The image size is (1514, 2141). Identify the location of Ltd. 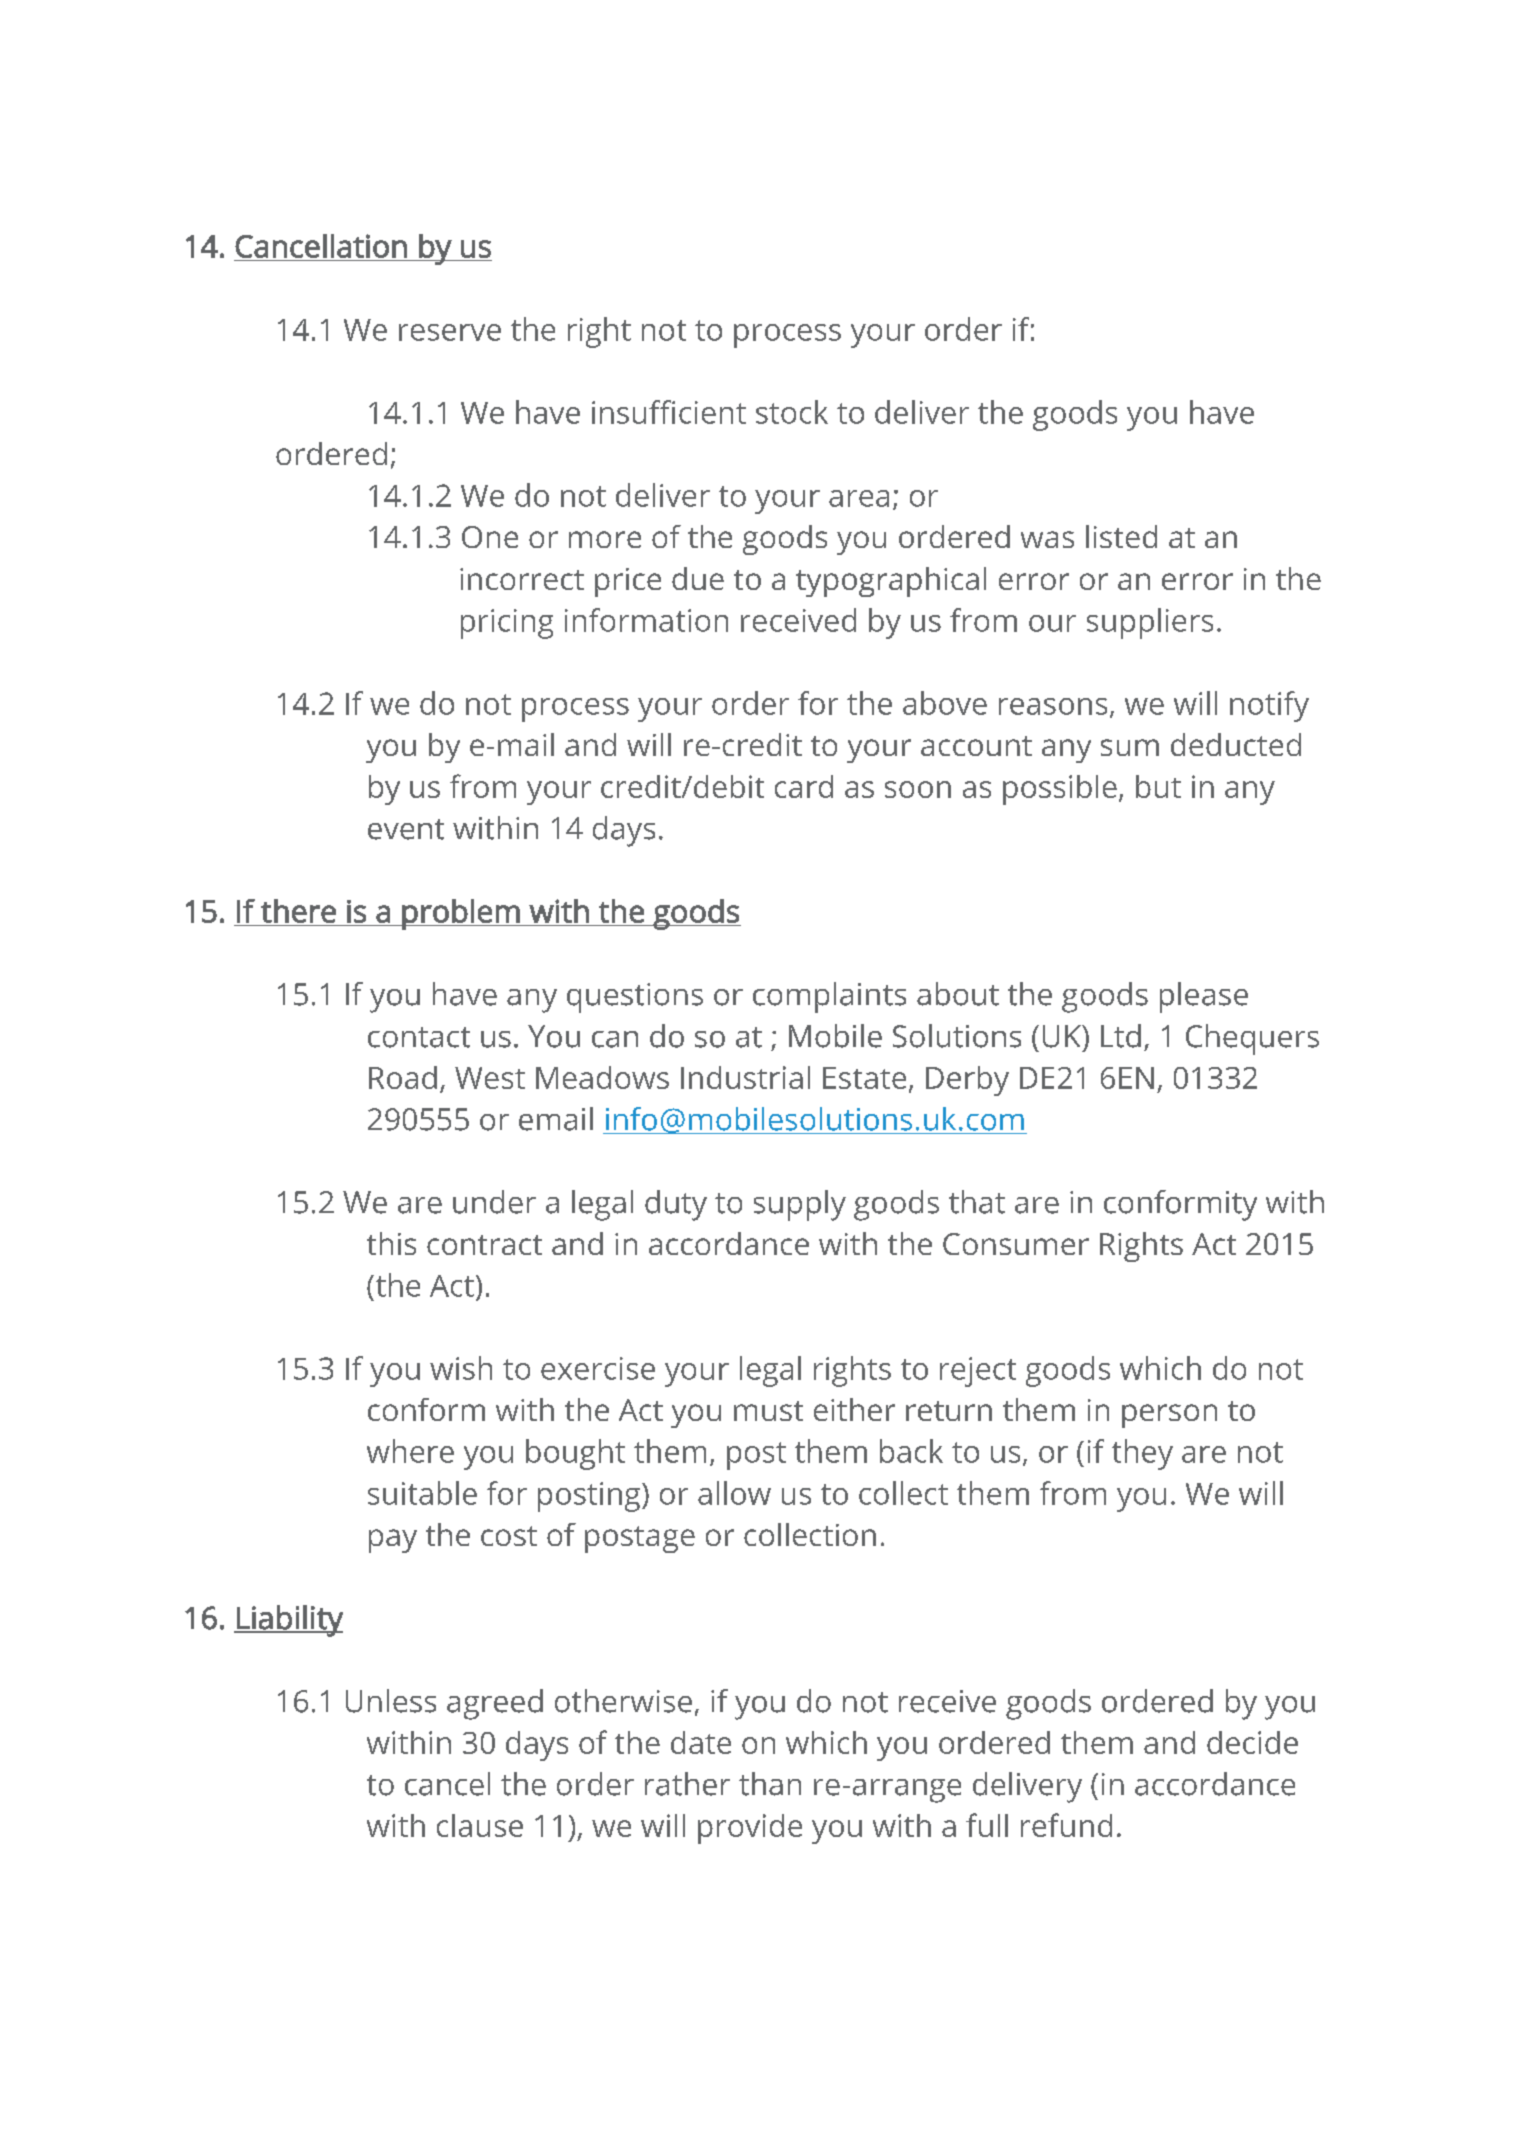
(1121, 1036).
